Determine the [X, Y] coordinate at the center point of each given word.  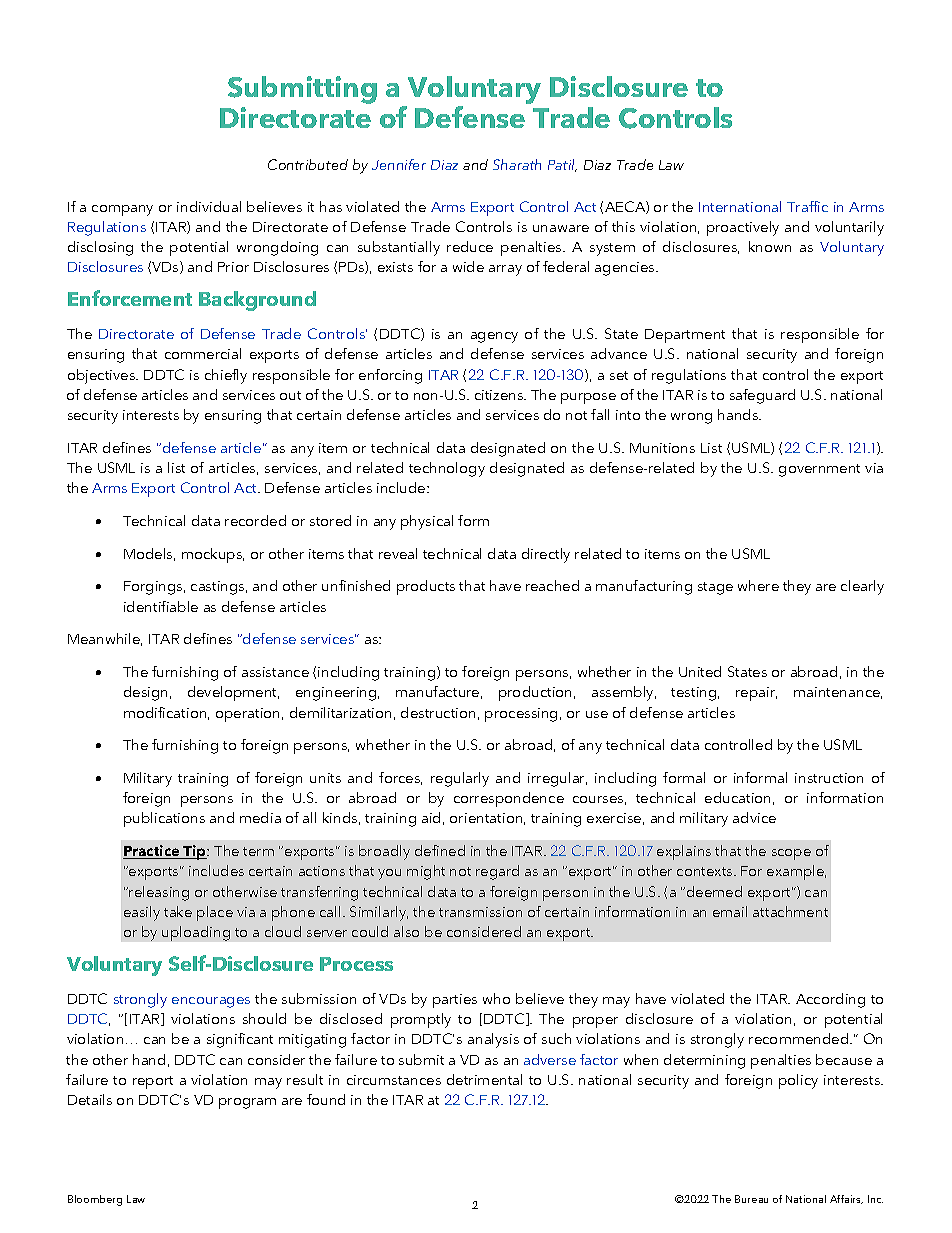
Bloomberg [95, 1200]
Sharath [517, 164]
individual [209, 206]
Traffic [807, 206]
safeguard [762, 396]
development [233, 693]
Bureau [751, 1199]
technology [447, 469]
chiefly [226, 376]
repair [756, 694]
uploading [196, 933]
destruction [438, 712]
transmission [480, 912]
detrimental [484, 1079]
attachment [790, 911]
